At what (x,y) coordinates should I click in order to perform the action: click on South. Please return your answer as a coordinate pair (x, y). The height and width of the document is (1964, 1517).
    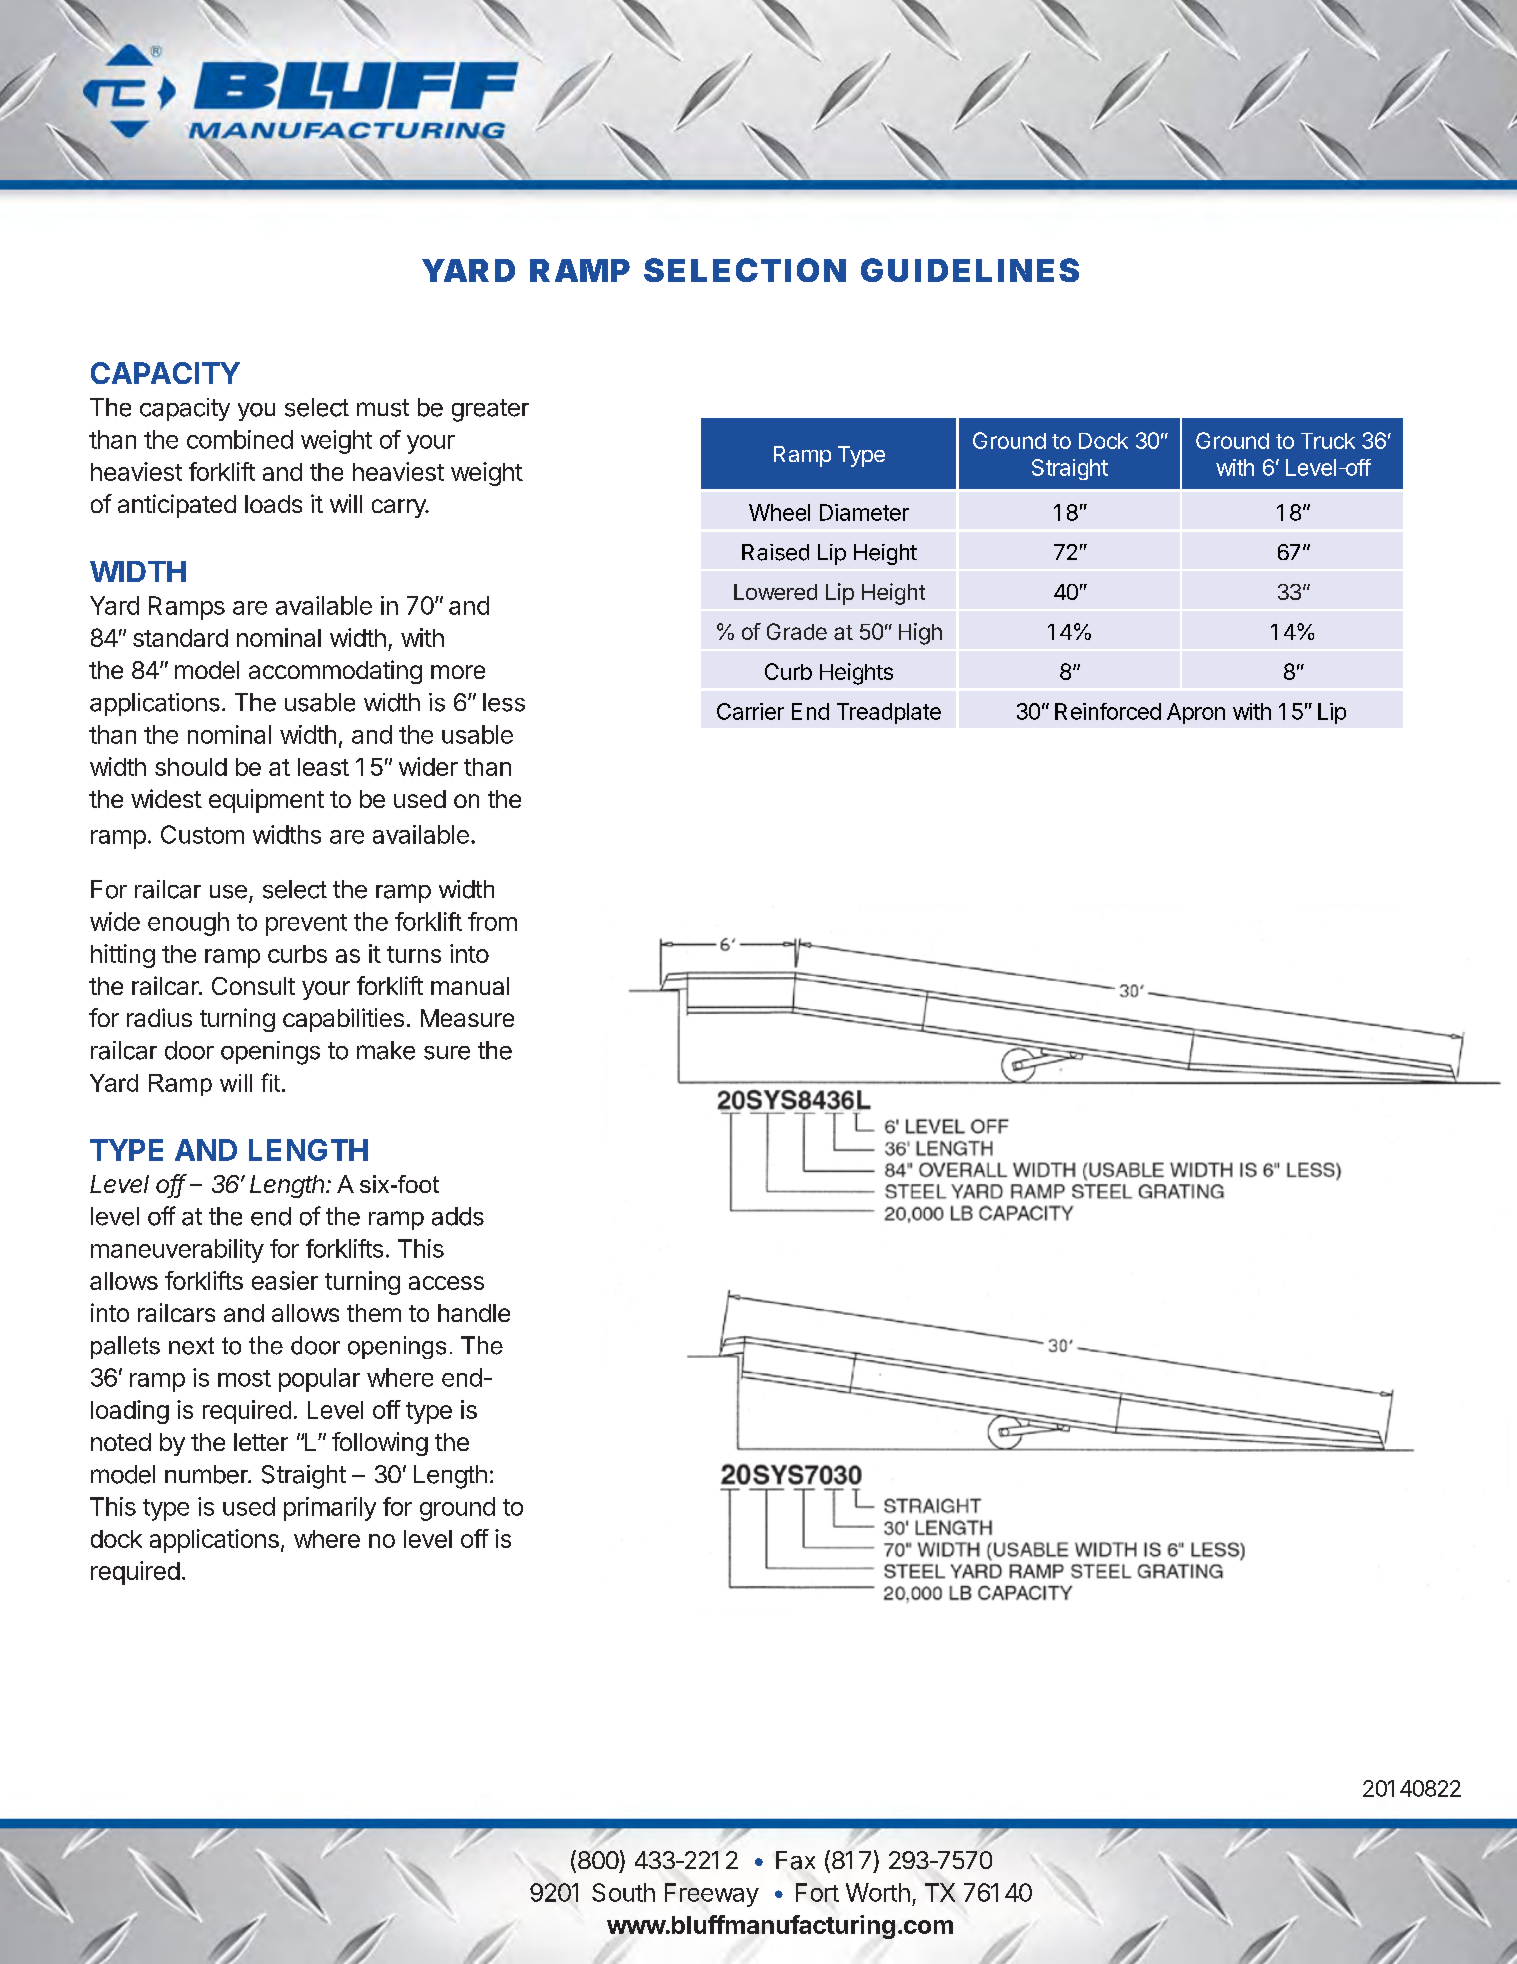
    Looking at the image, I should click on (623, 1892).
